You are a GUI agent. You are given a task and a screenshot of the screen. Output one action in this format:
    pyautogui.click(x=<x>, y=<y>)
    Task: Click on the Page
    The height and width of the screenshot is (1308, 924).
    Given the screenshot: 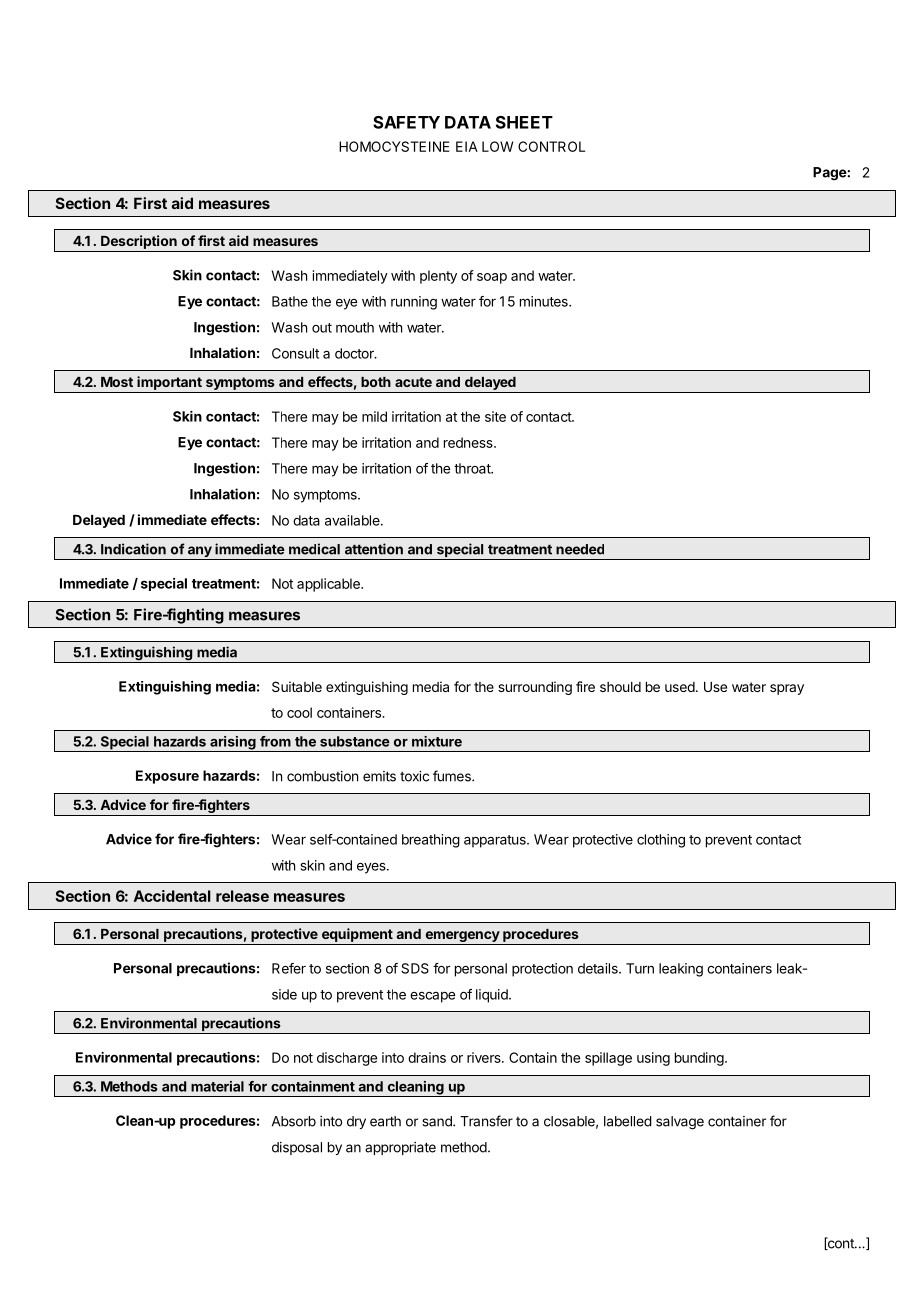 What is the action you would take?
    pyautogui.click(x=830, y=174)
